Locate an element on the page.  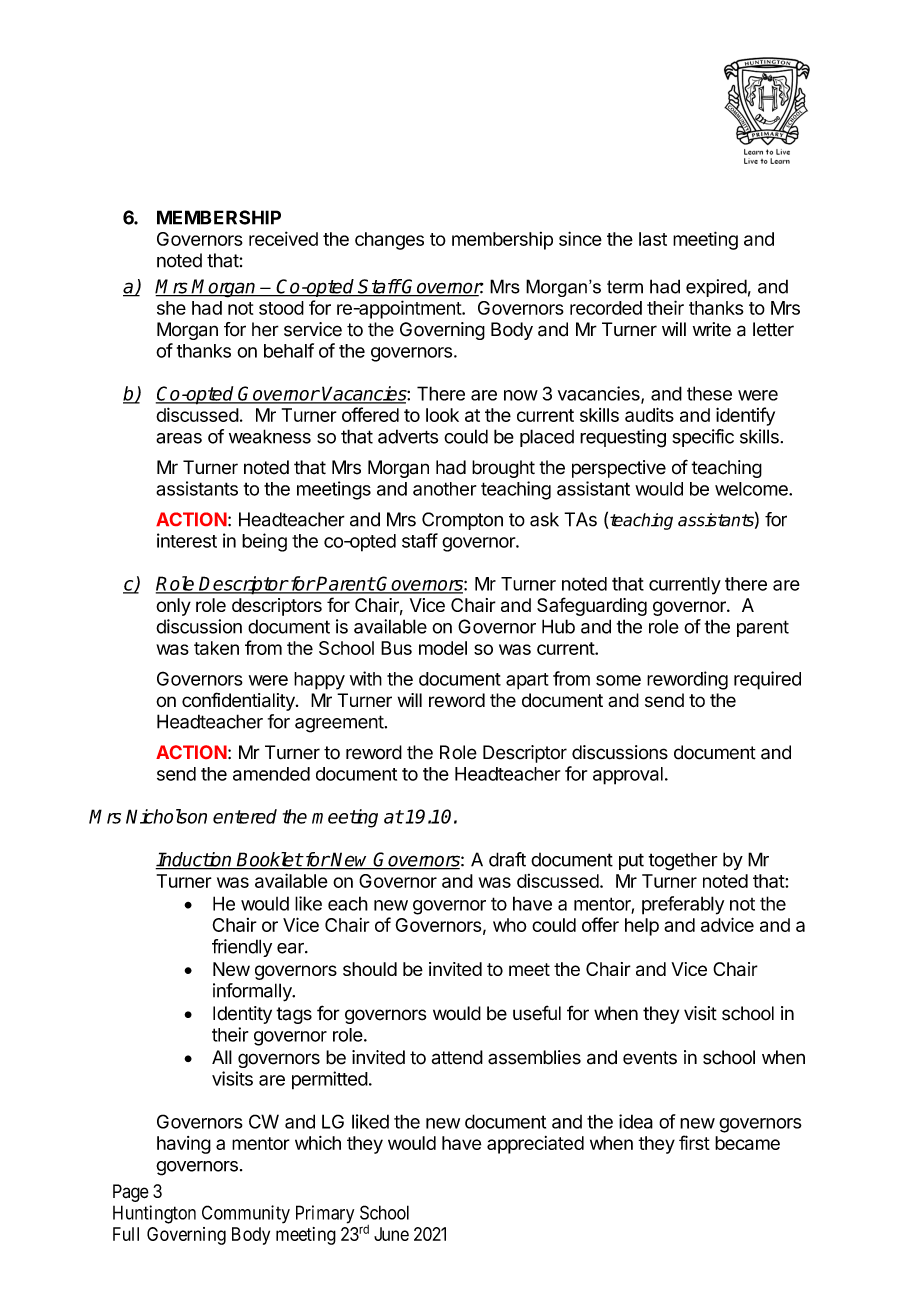
expired is located at coordinates (716, 288).
